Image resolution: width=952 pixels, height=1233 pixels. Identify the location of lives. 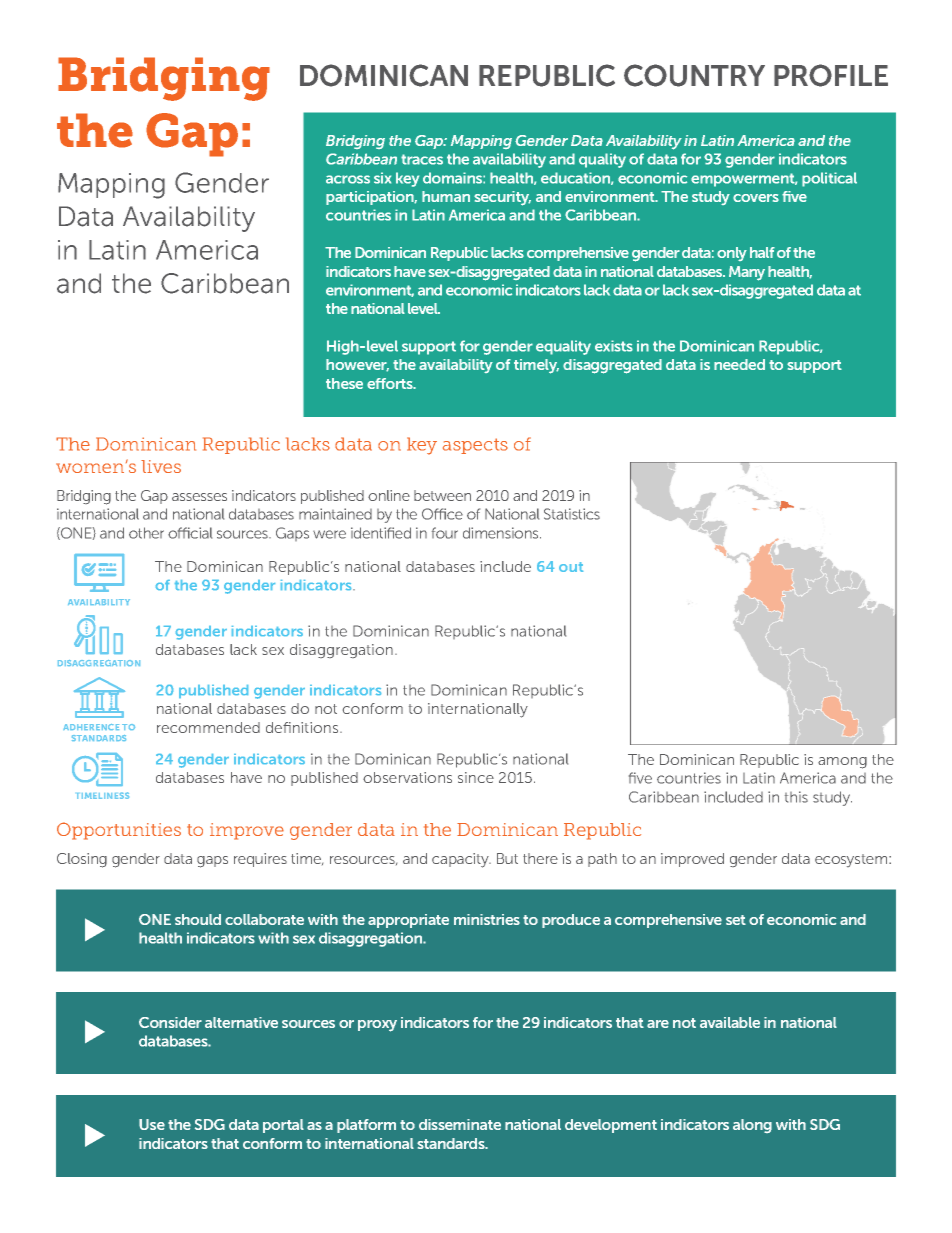
(161, 466).
